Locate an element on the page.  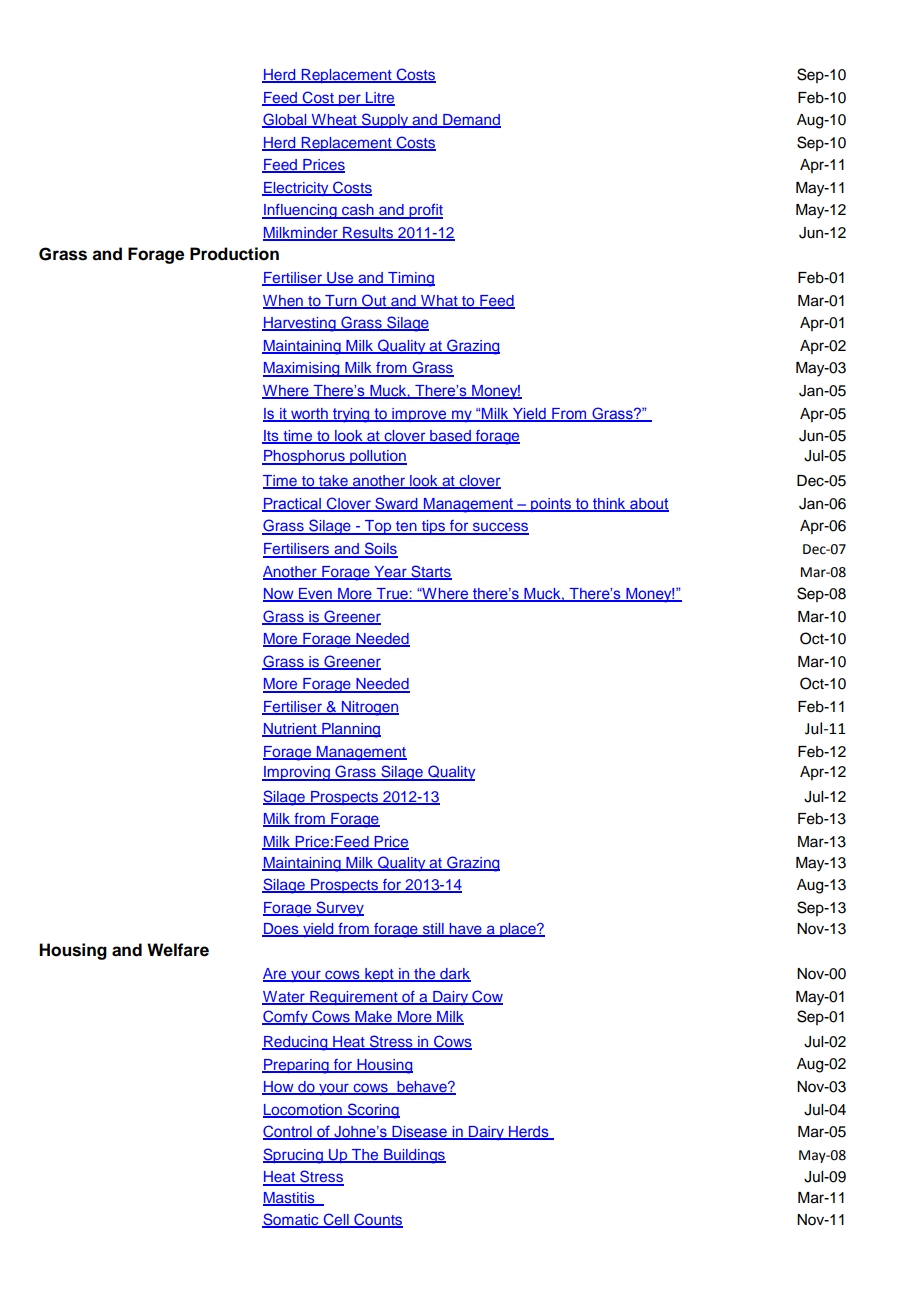
Improving is located at coordinates (297, 773).
